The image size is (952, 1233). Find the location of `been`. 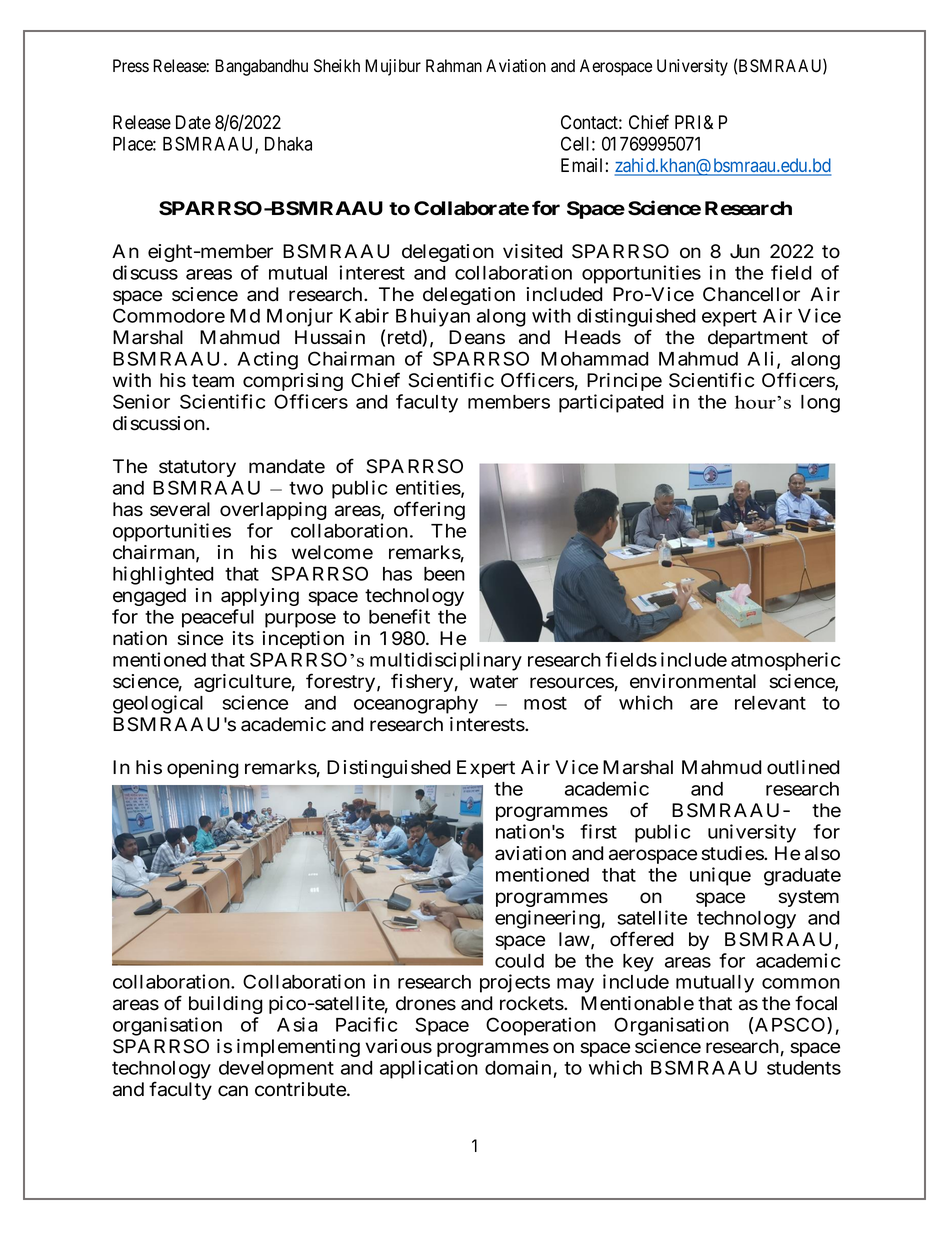

been is located at coordinates (444, 574).
